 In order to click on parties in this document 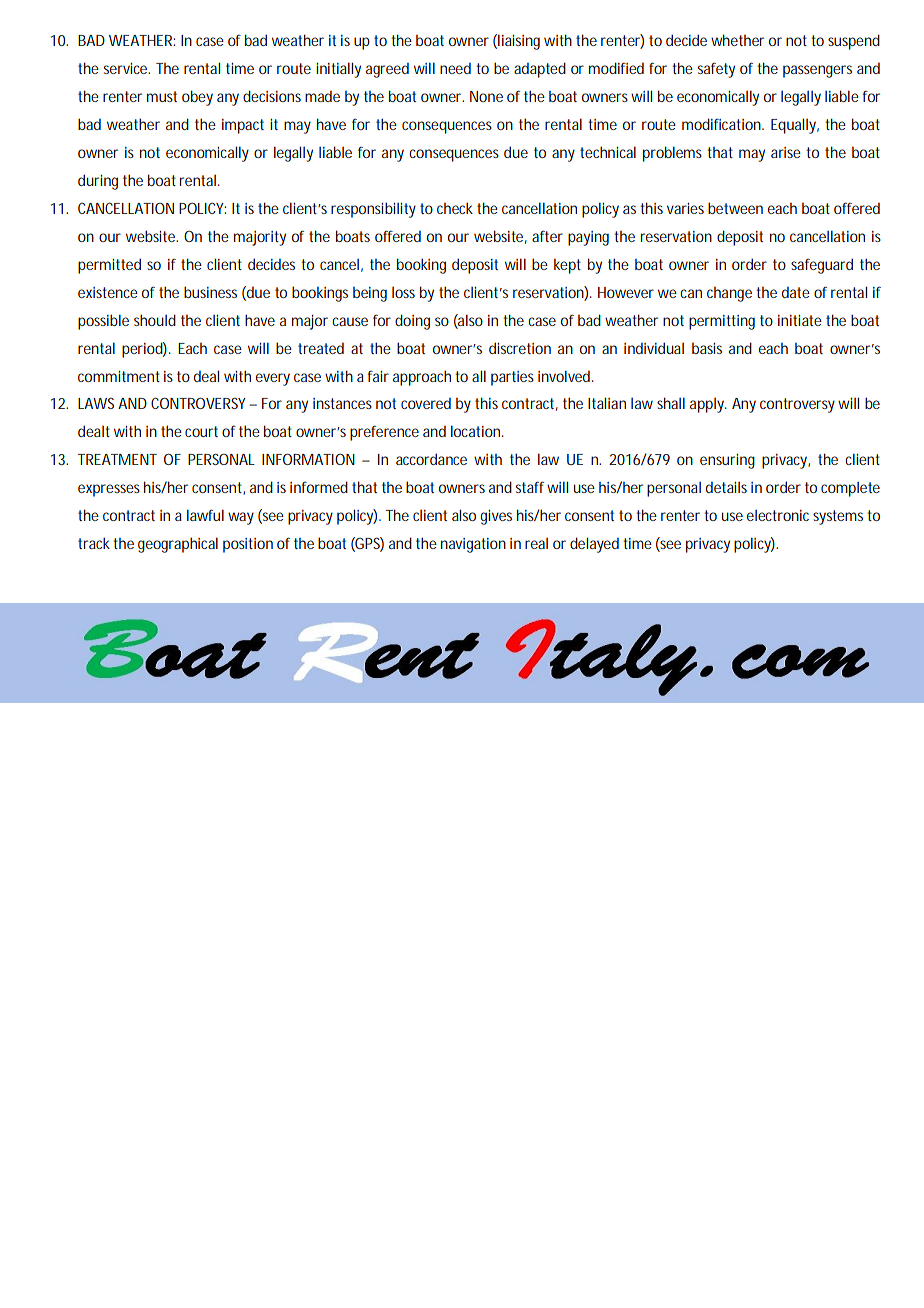, I will do `click(512, 378)`.
